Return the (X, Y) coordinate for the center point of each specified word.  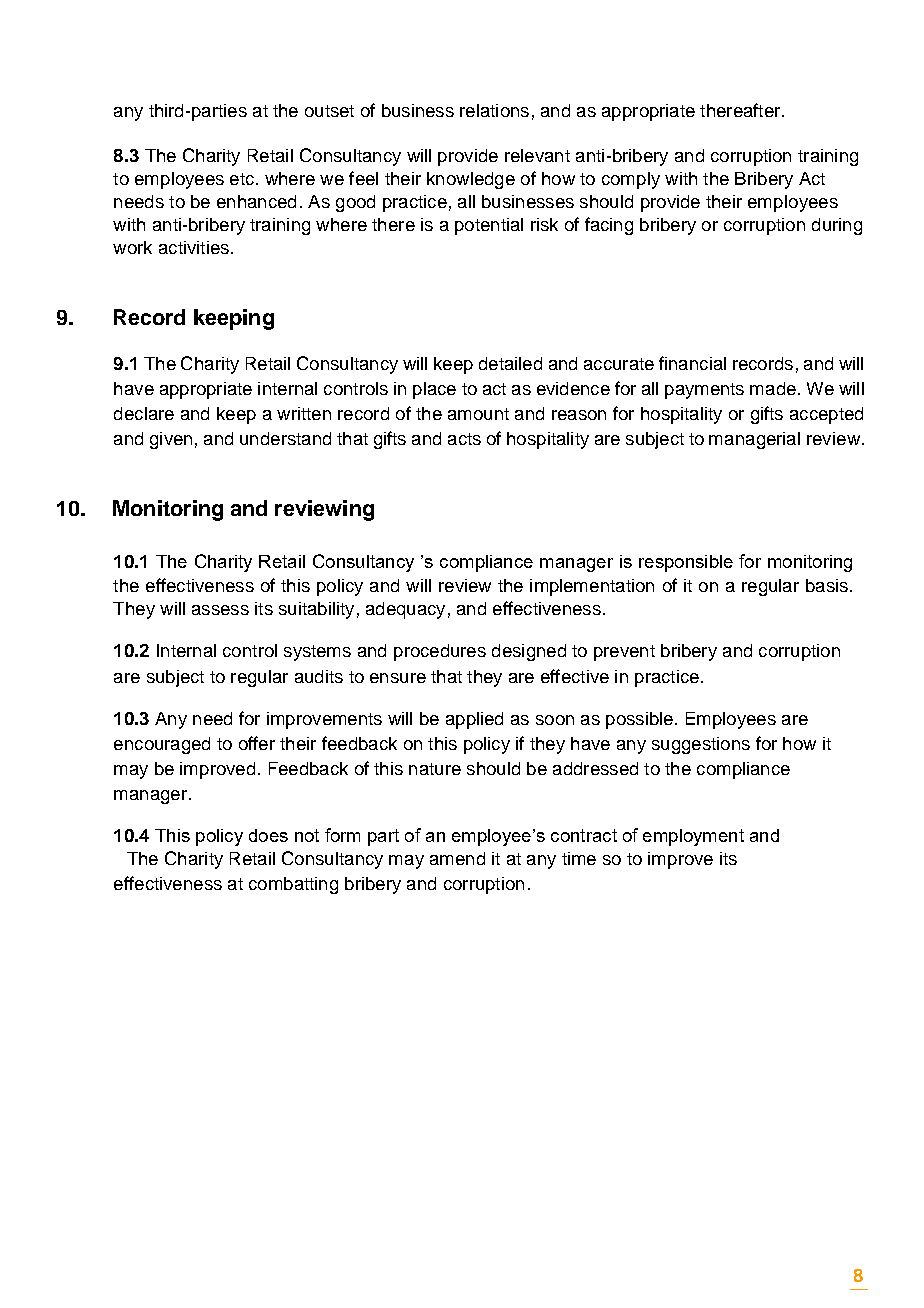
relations (494, 110)
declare (144, 413)
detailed (510, 363)
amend (457, 858)
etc (243, 179)
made (773, 388)
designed (529, 652)
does (268, 835)
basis (827, 585)
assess (220, 610)
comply (631, 180)
